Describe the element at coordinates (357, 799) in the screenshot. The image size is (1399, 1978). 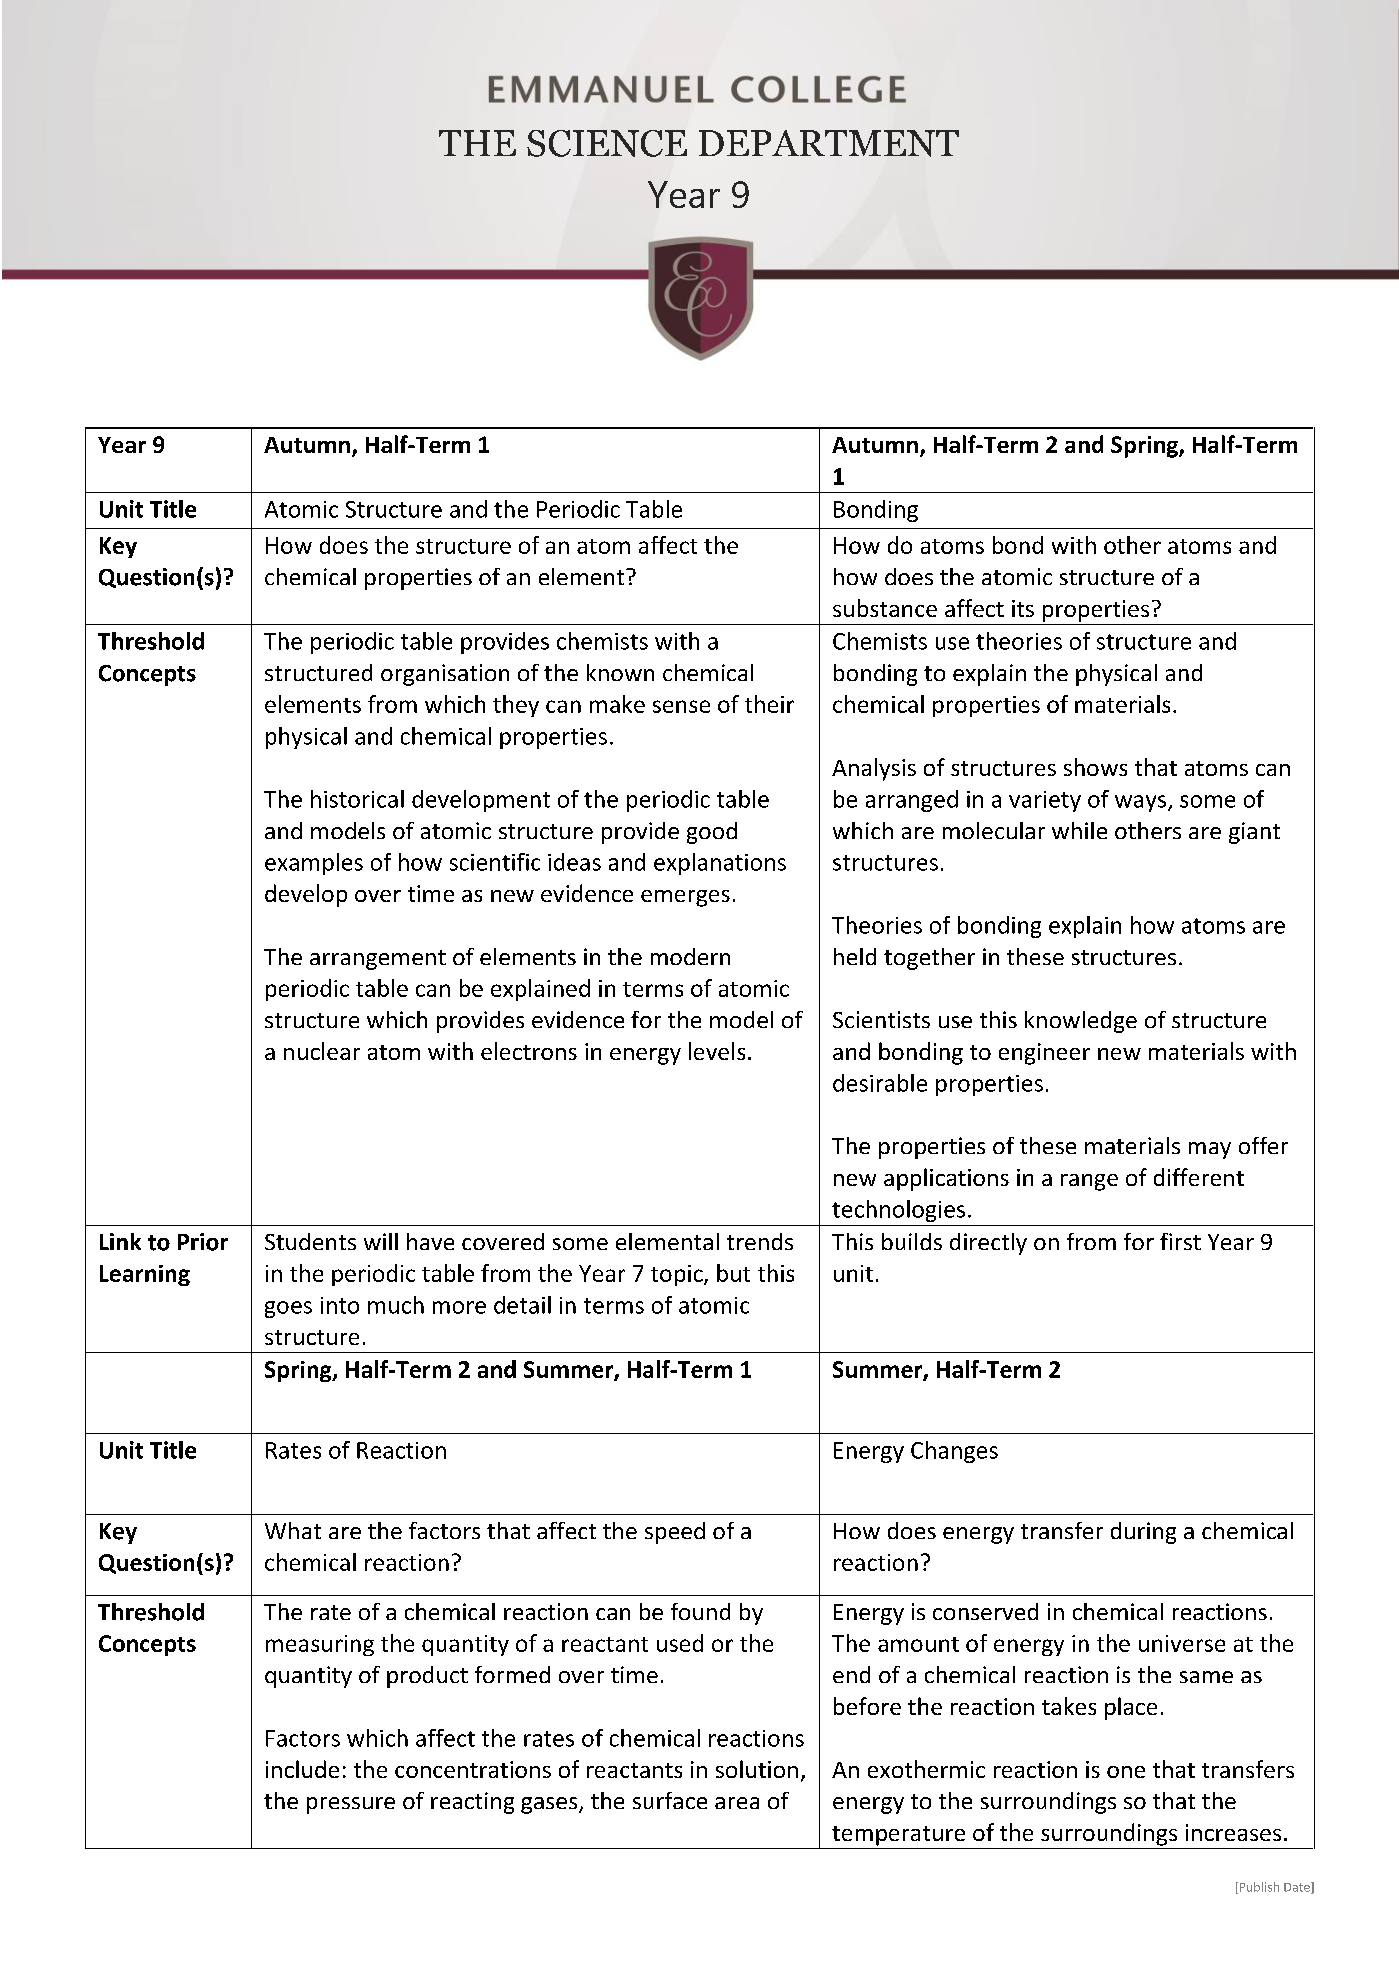
I see `historical` at that location.
